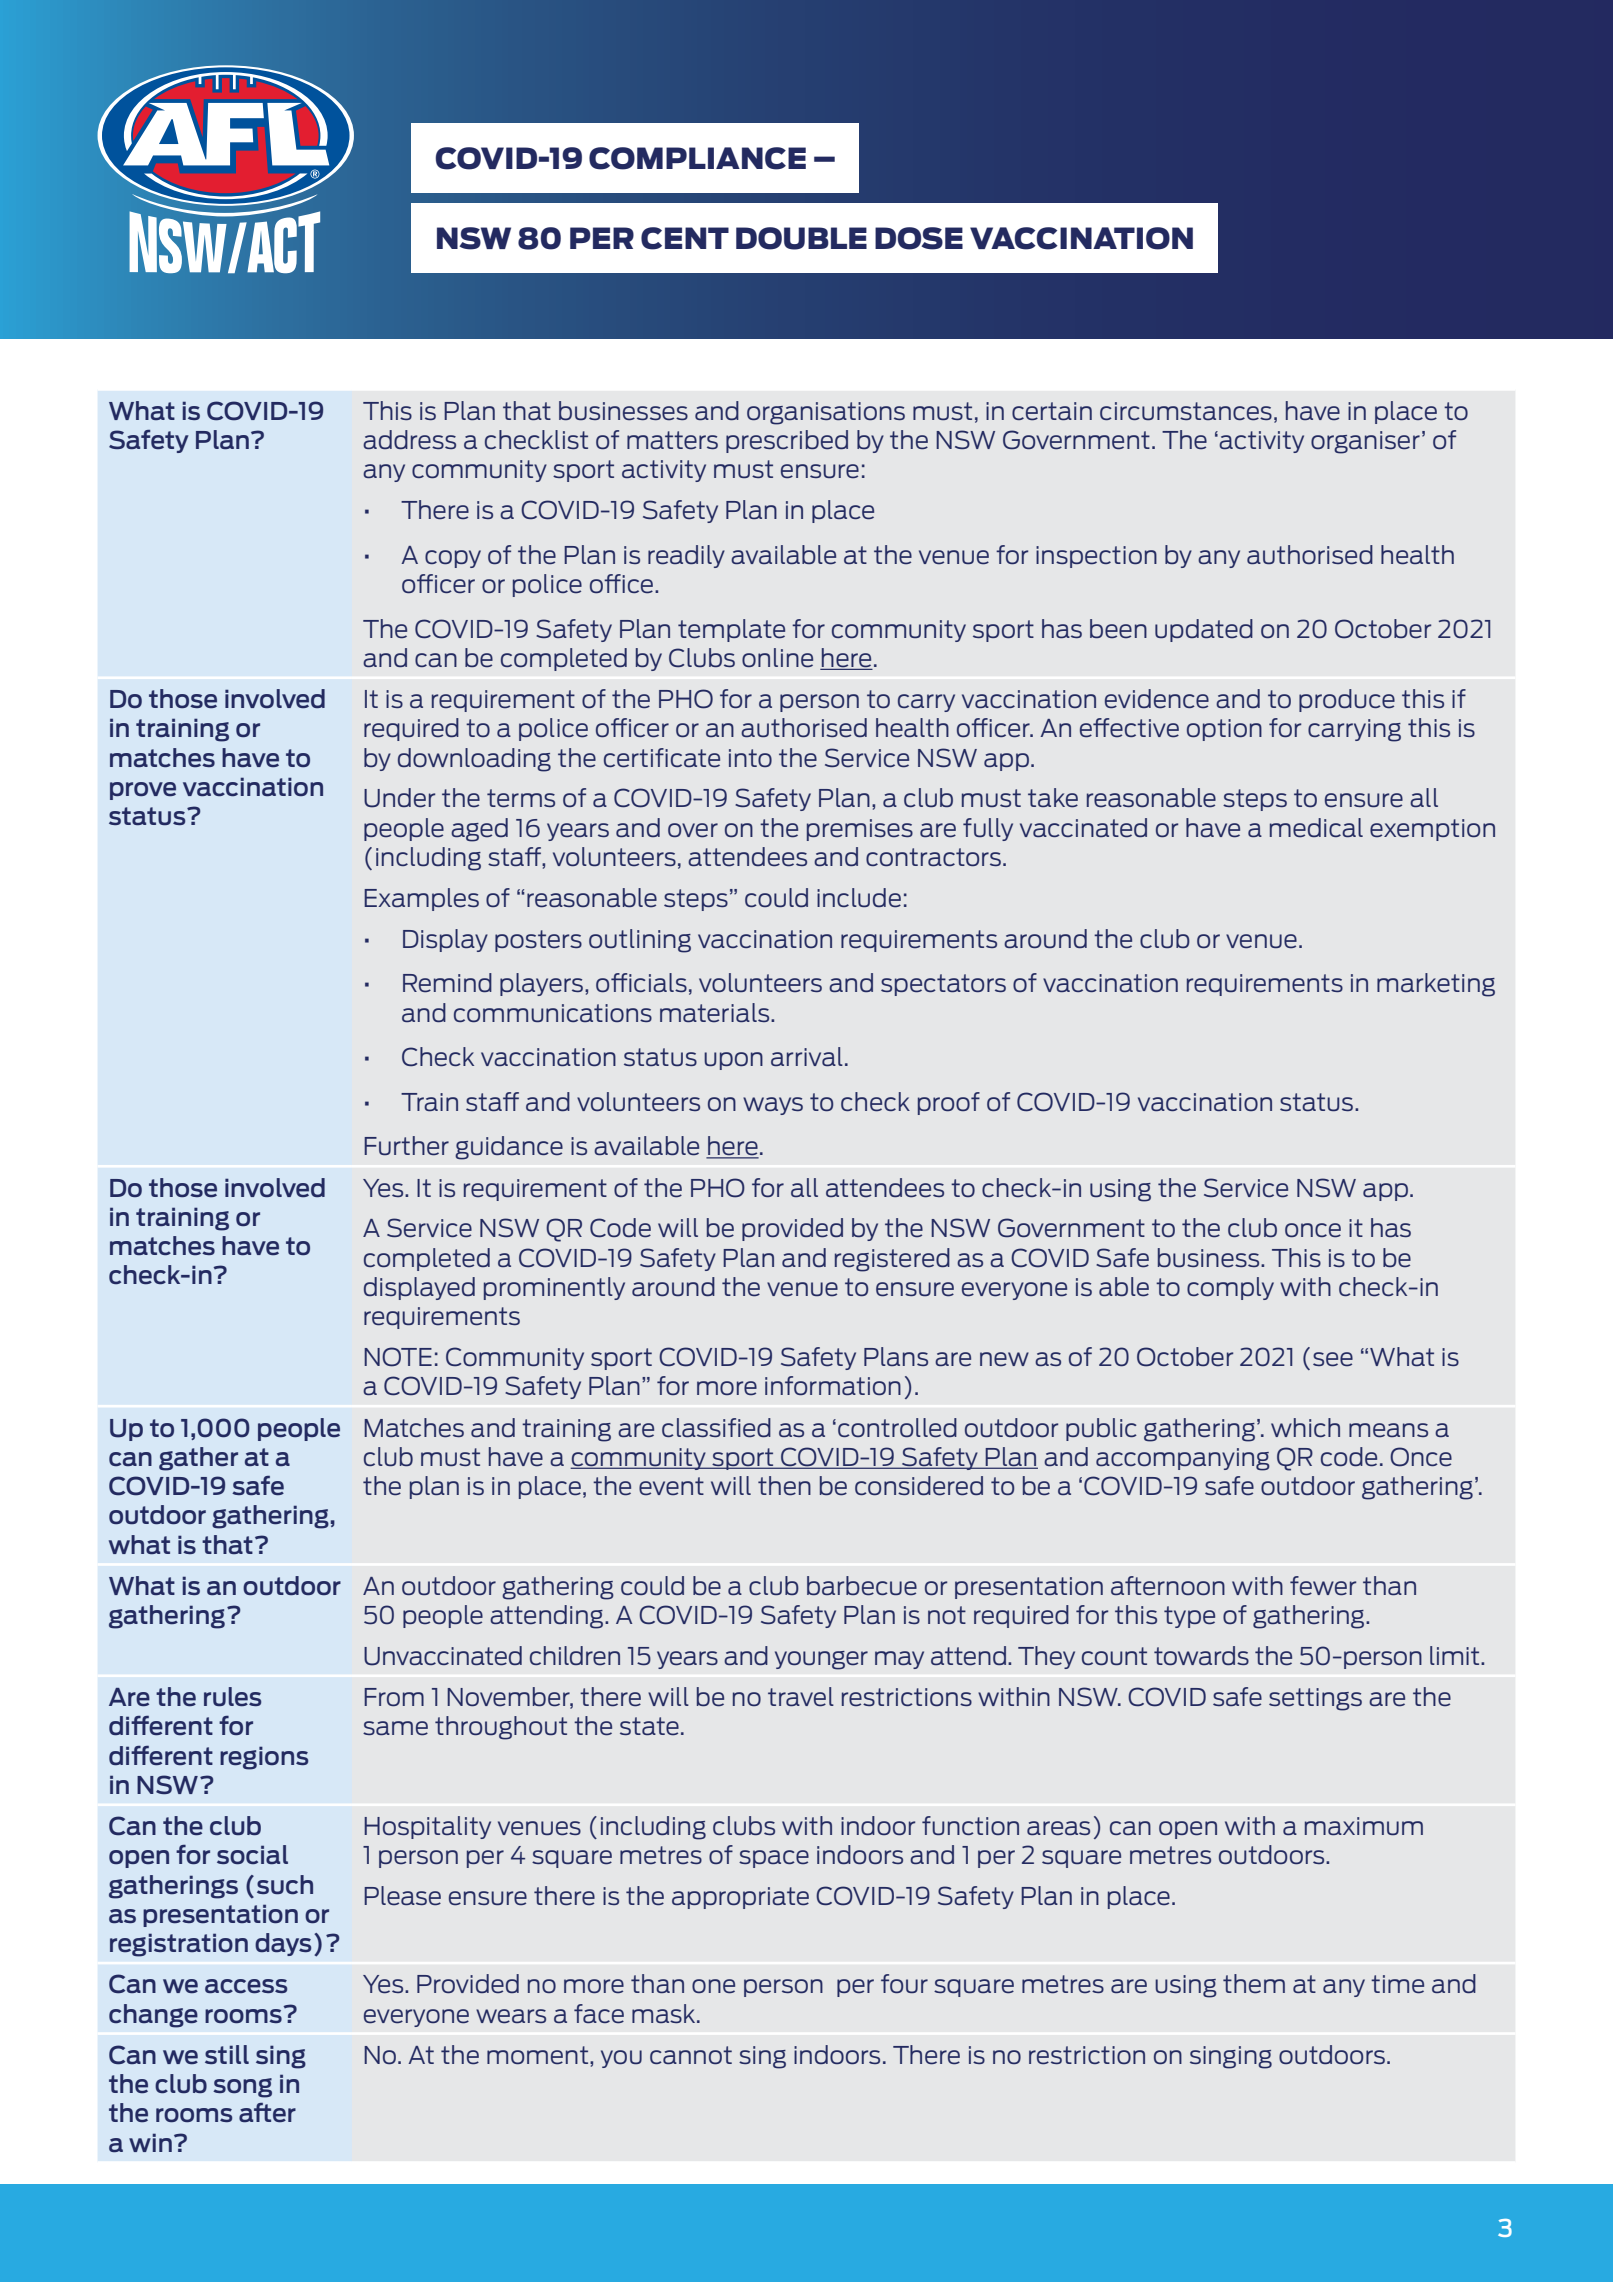  Describe the element at coordinates (801, 1697) in the document. I see `travel` at that location.
